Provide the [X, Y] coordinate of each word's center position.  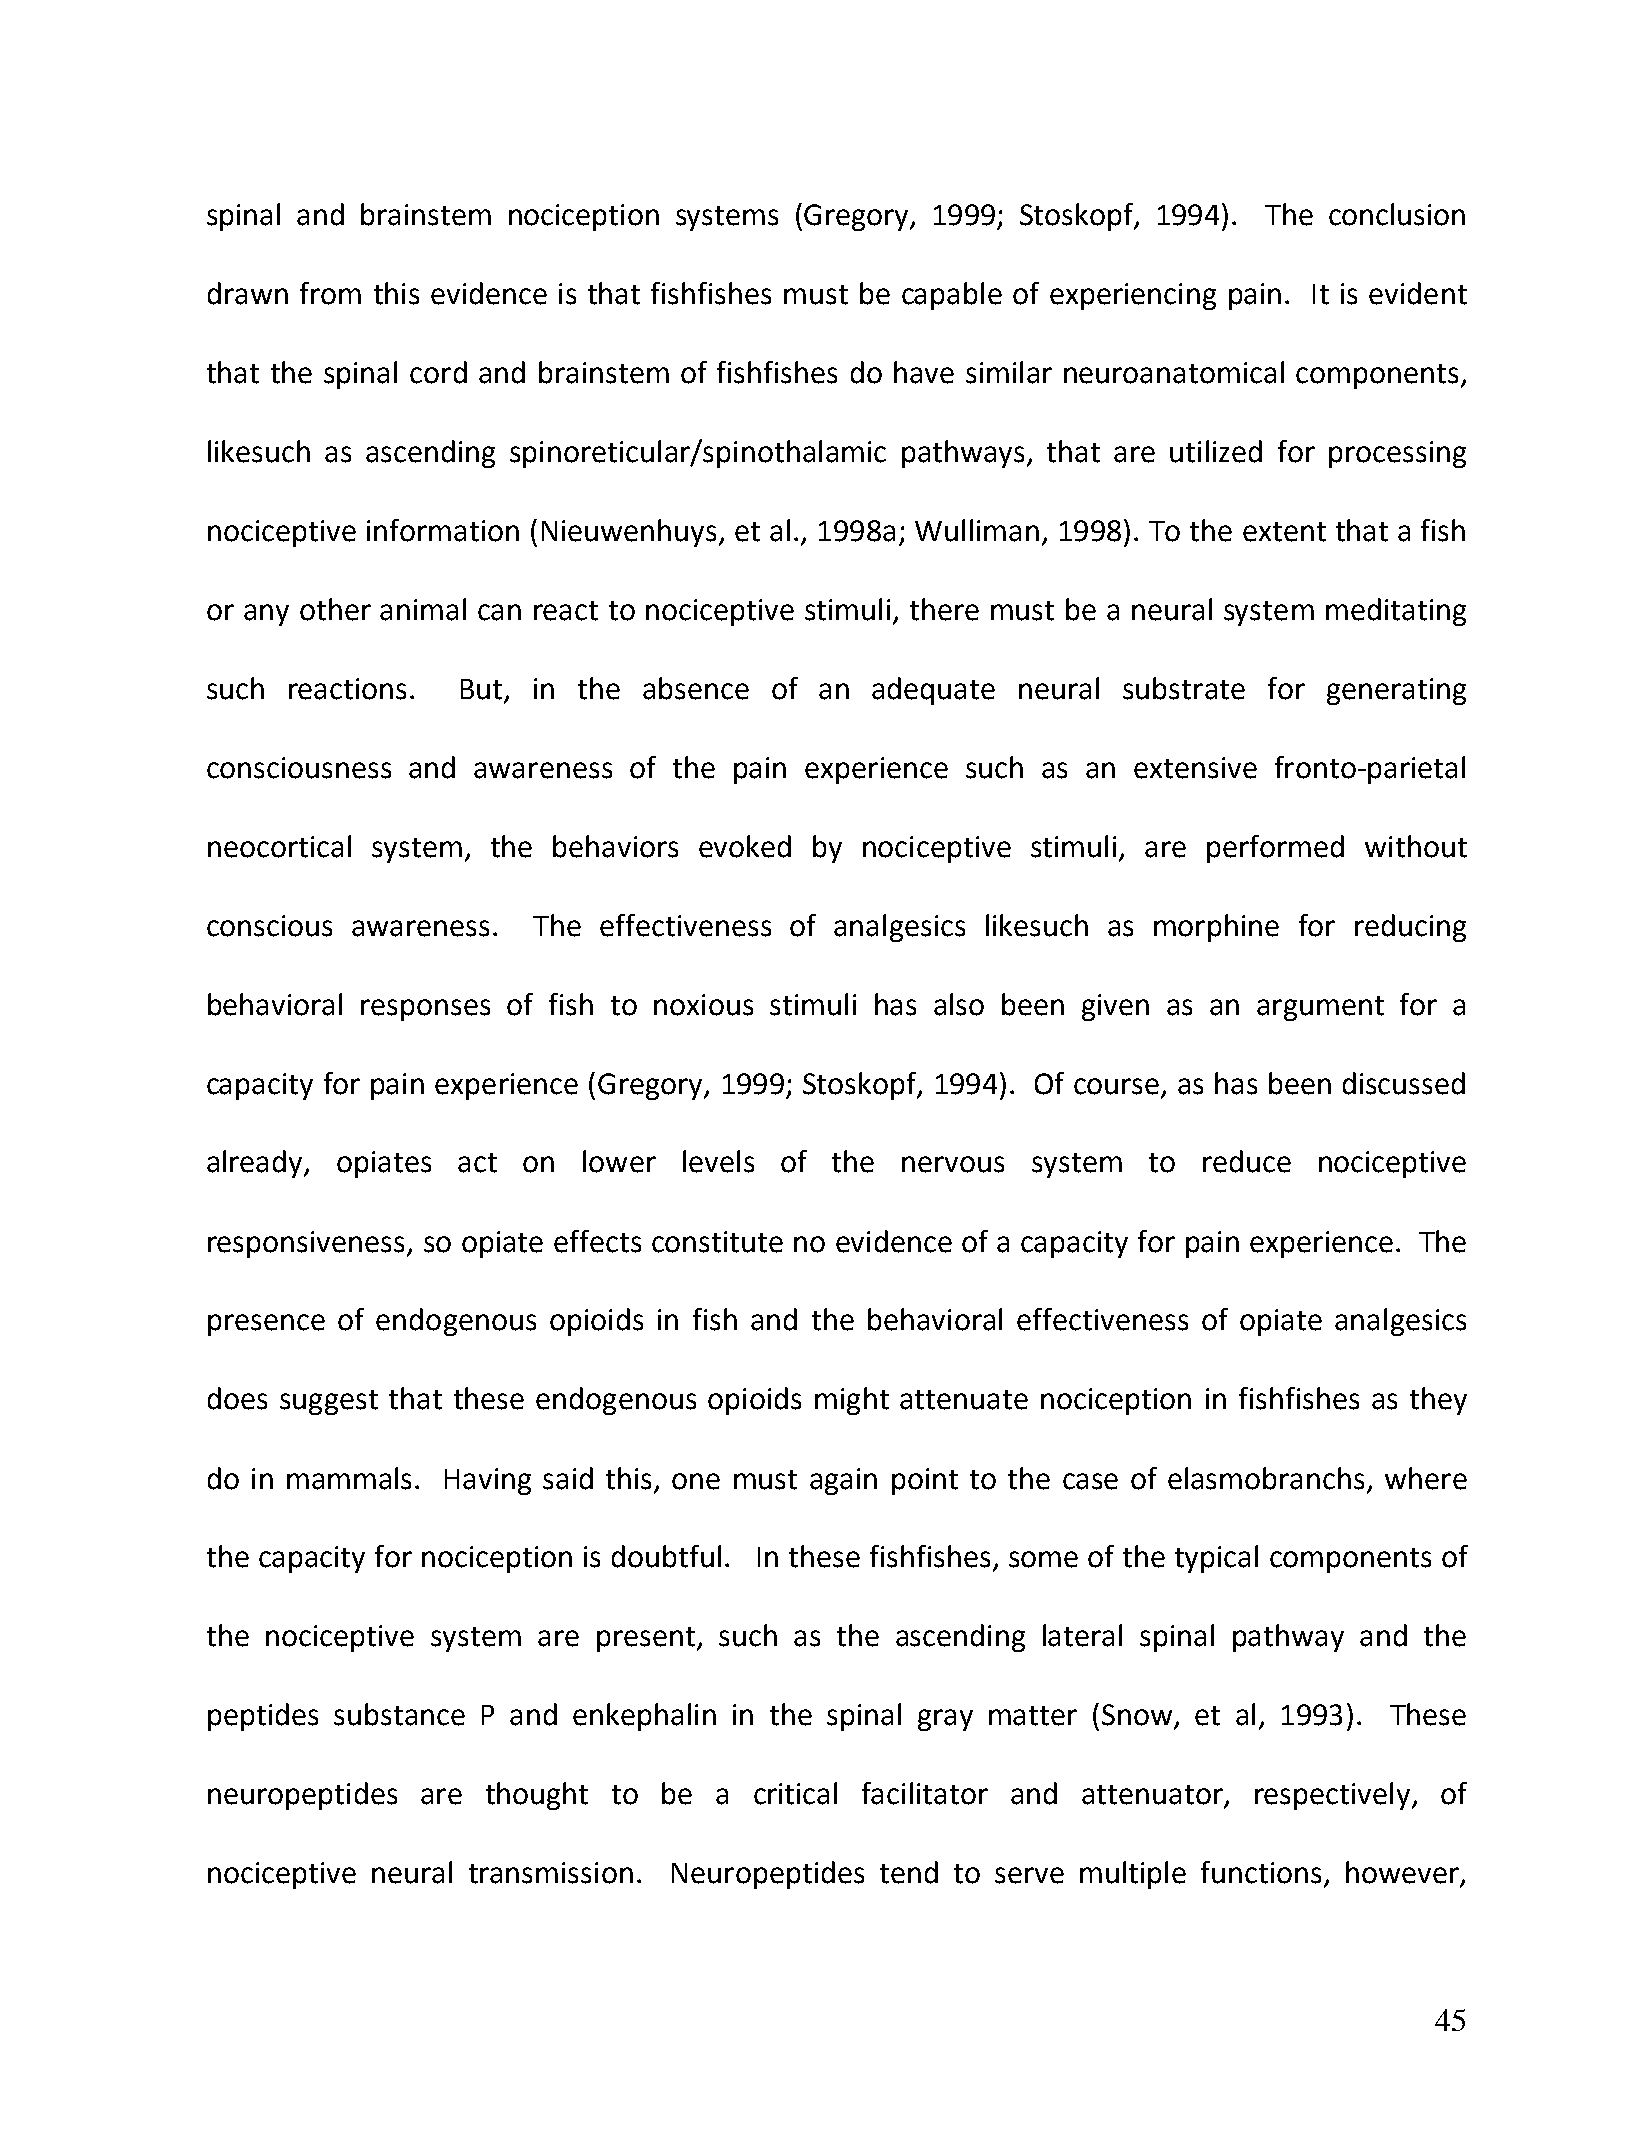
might [852, 1401]
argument [1320, 1008]
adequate [933, 691]
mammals [349, 1478]
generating [1396, 691]
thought [537, 1796]
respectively [1332, 1796]
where [1426, 1478]
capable [952, 296]
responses [425, 1010]
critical [795, 1793]
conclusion [1397, 214]
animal [423, 609]
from [330, 293]
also [959, 1004]
